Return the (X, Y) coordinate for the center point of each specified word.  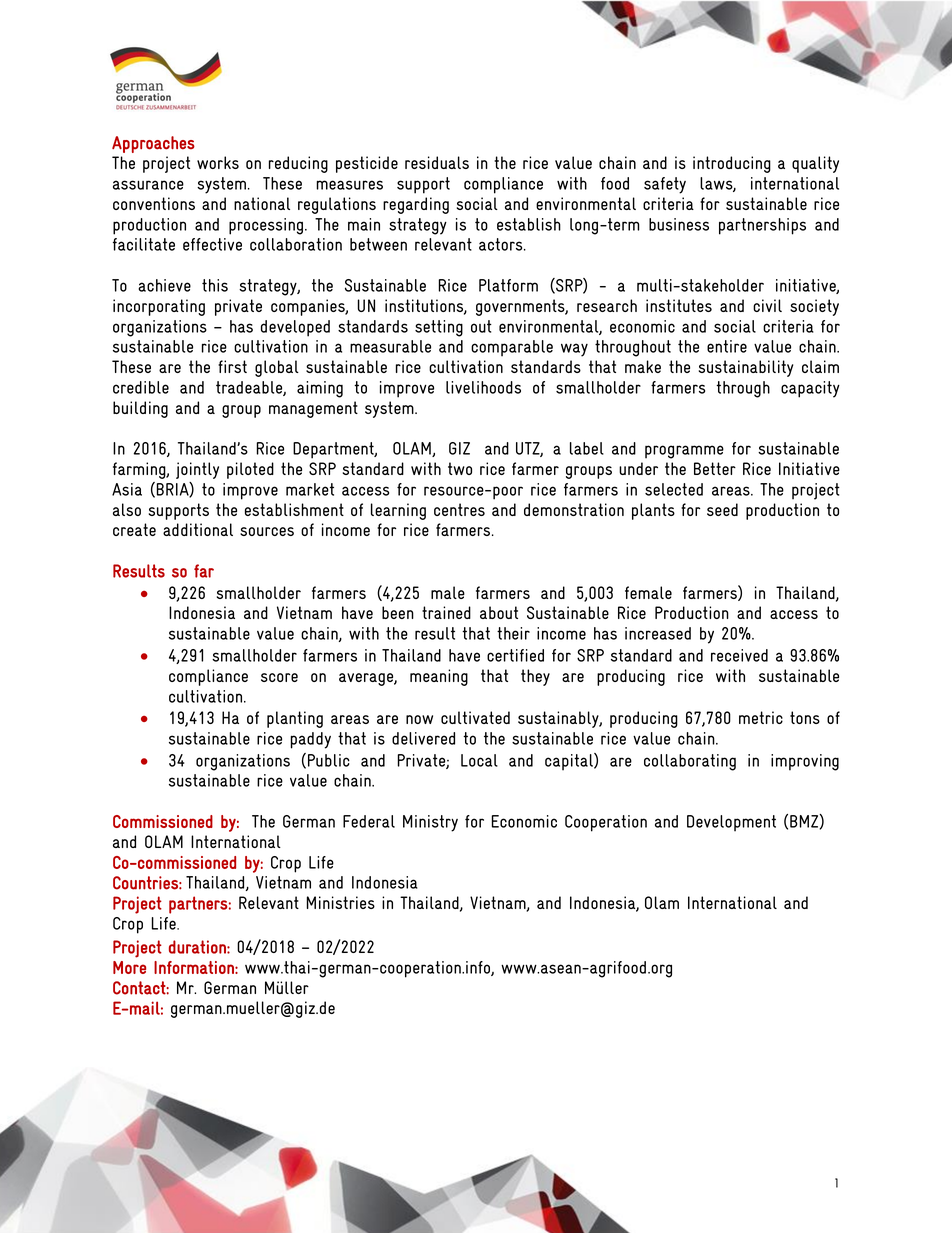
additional (198, 529)
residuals (437, 162)
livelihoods (483, 387)
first (232, 366)
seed (722, 509)
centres (459, 509)
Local (479, 760)
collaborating (690, 762)
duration (198, 947)
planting (295, 719)
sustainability (746, 368)
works (218, 162)
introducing (732, 164)
